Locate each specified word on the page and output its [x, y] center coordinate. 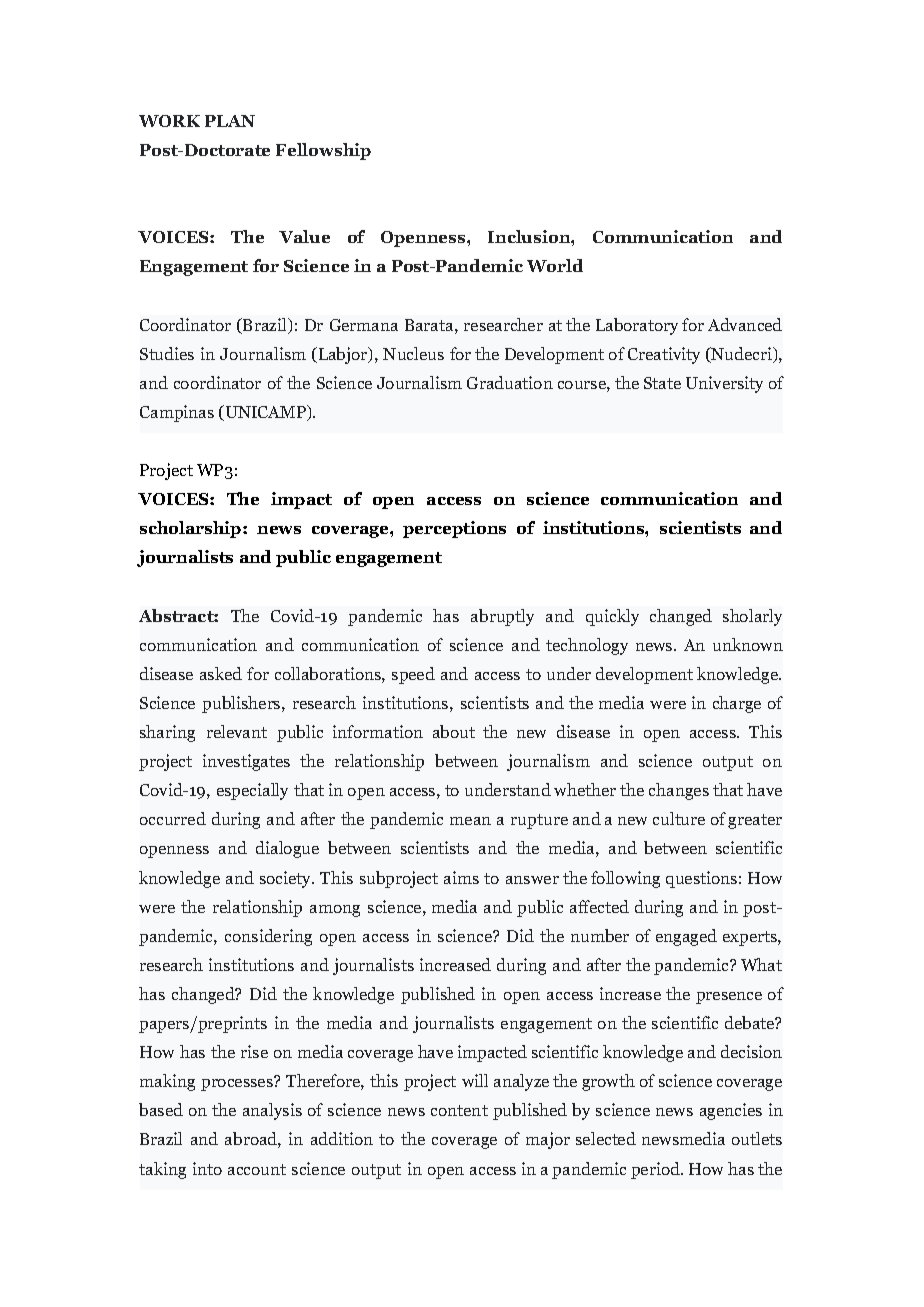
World [555, 265]
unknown [748, 644]
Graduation [510, 382]
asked [221, 673]
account [257, 1169]
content [459, 1110]
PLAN [230, 121]
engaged [686, 937]
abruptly [502, 617]
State [662, 383]
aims [461, 877]
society [287, 879]
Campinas [177, 413]
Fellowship [323, 151]
